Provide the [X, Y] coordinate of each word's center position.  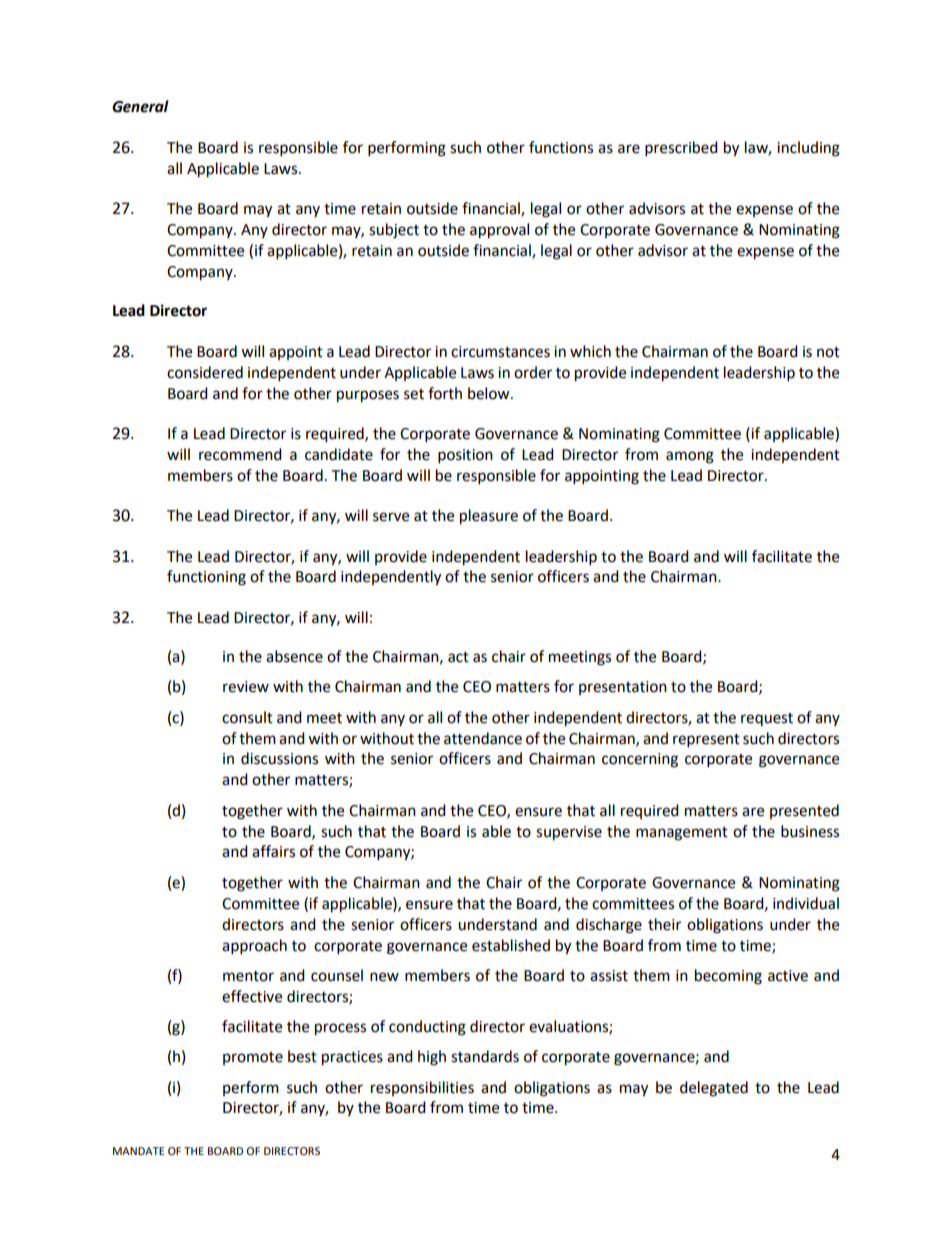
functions [561, 147]
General [140, 106]
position [465, 456]
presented [804, 811]
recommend [240, 454]
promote [253, 1058]
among [690, 457]
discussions [279, 758]
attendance [483, 738]
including [808, 149]
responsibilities [422, 1088]
